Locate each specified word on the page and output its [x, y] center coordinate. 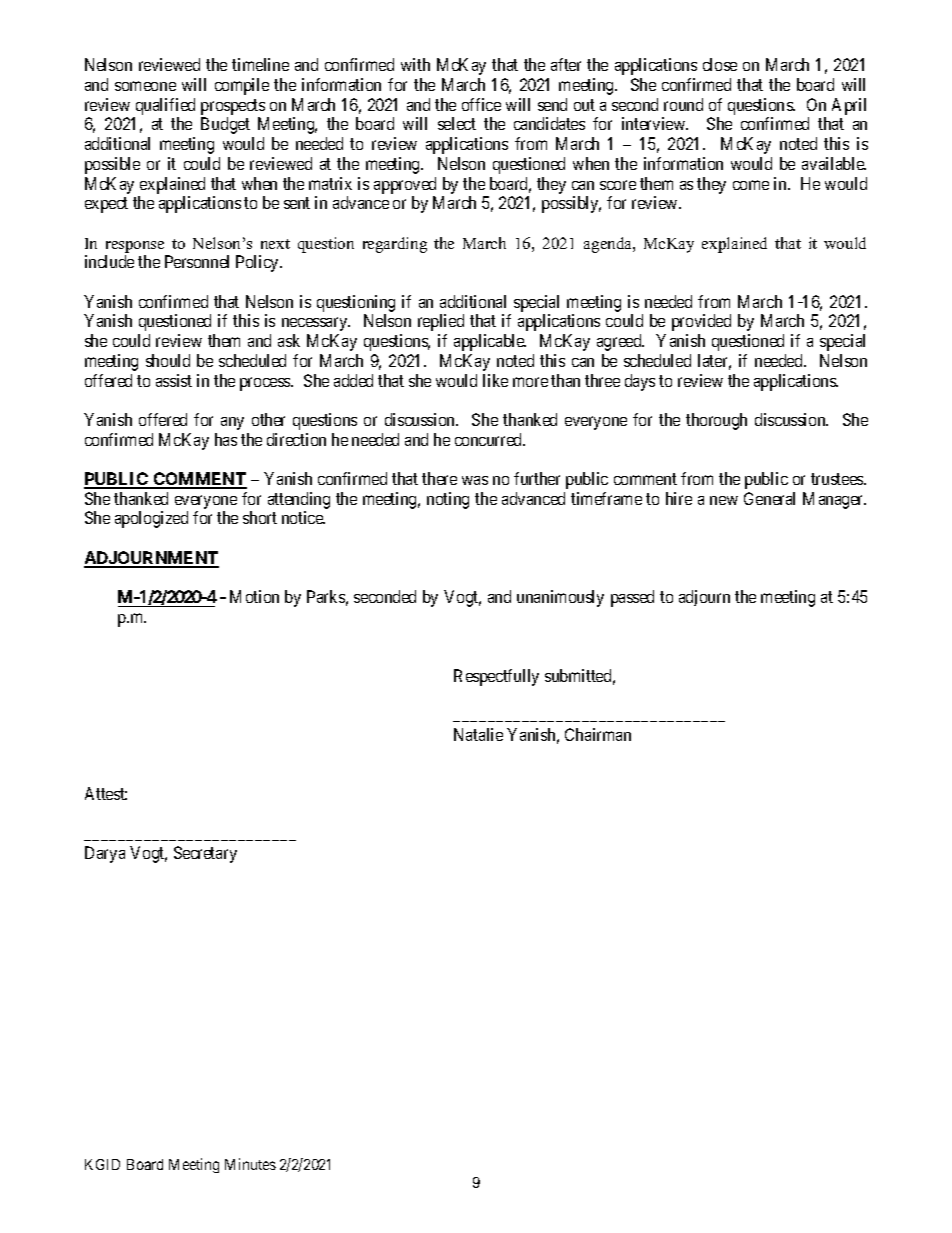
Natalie [478, 734]
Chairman [598, 734]
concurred [490, 439]
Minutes [250, 1164]
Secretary [205, 854]
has [226, 439]
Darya [105, 854]
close [720, 64]
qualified [164, 108]
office [481, 104]
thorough [716, 421]
